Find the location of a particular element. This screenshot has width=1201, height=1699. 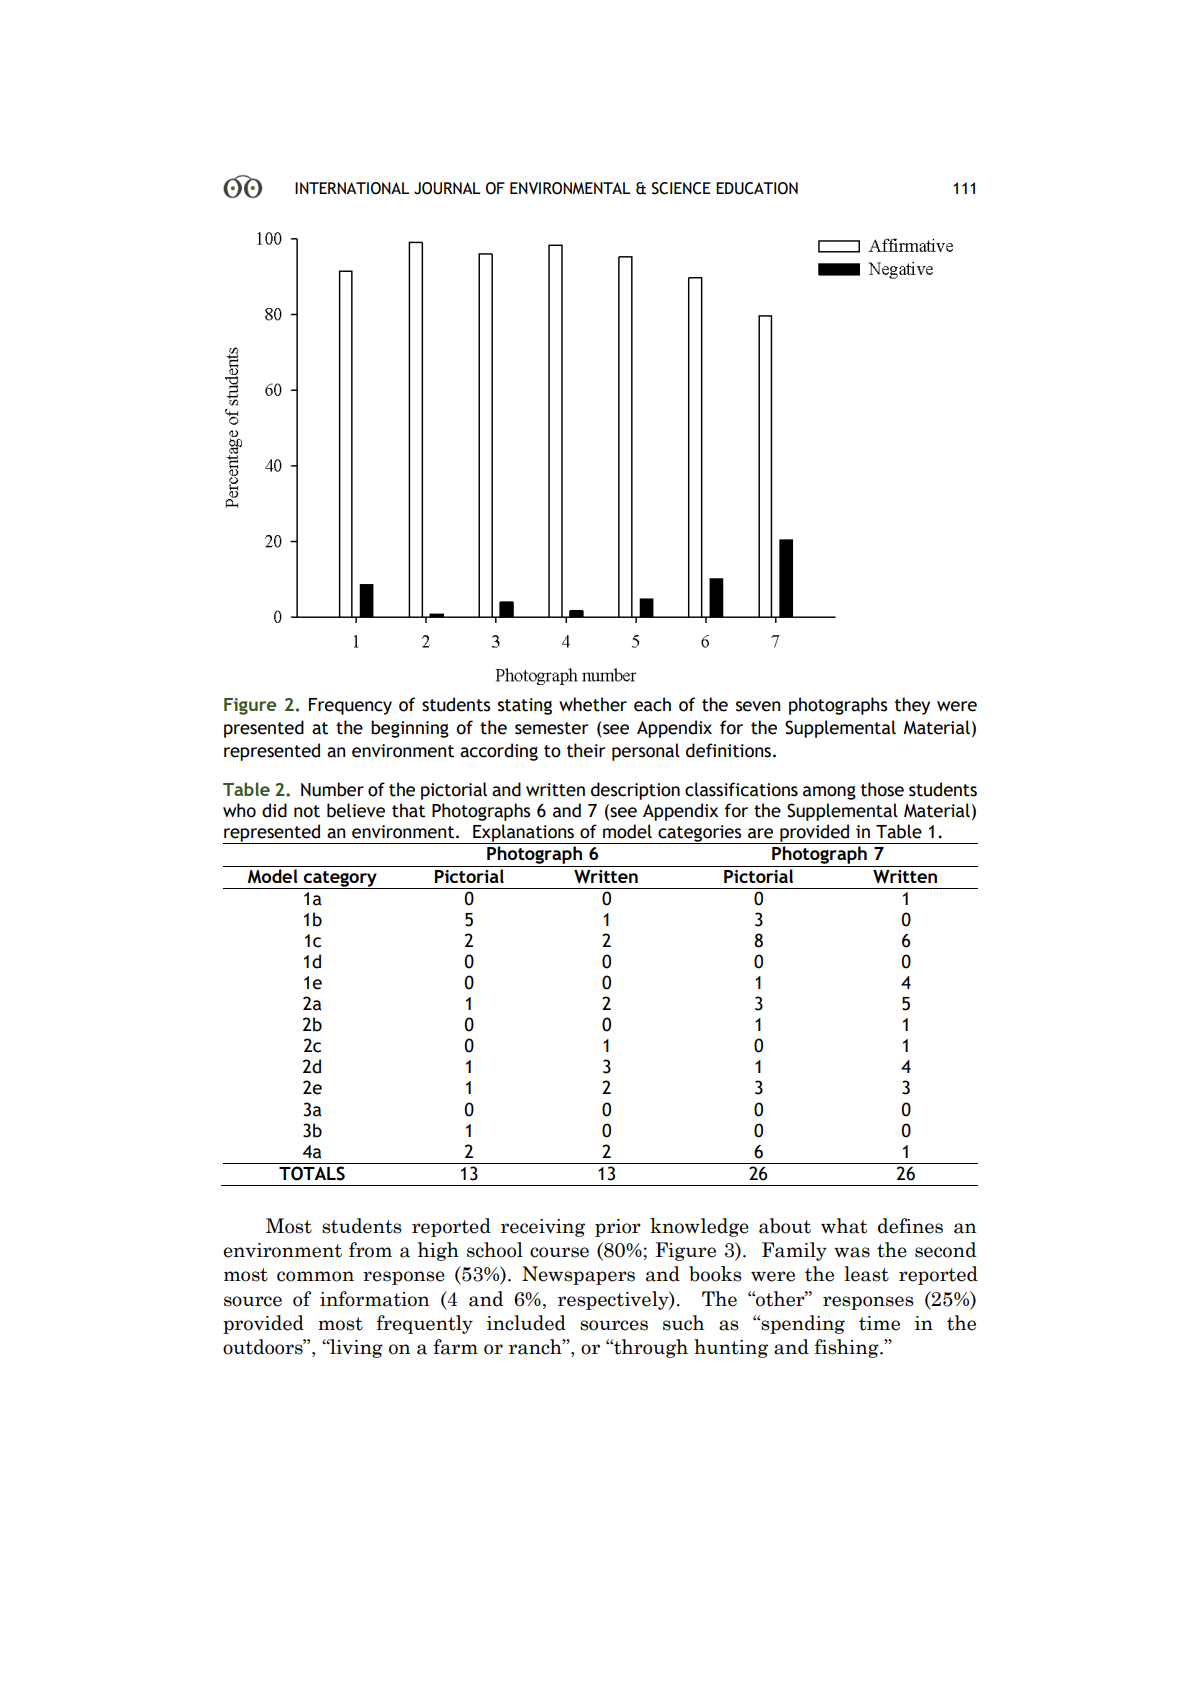

Number is located at coordinates (332, 789).
